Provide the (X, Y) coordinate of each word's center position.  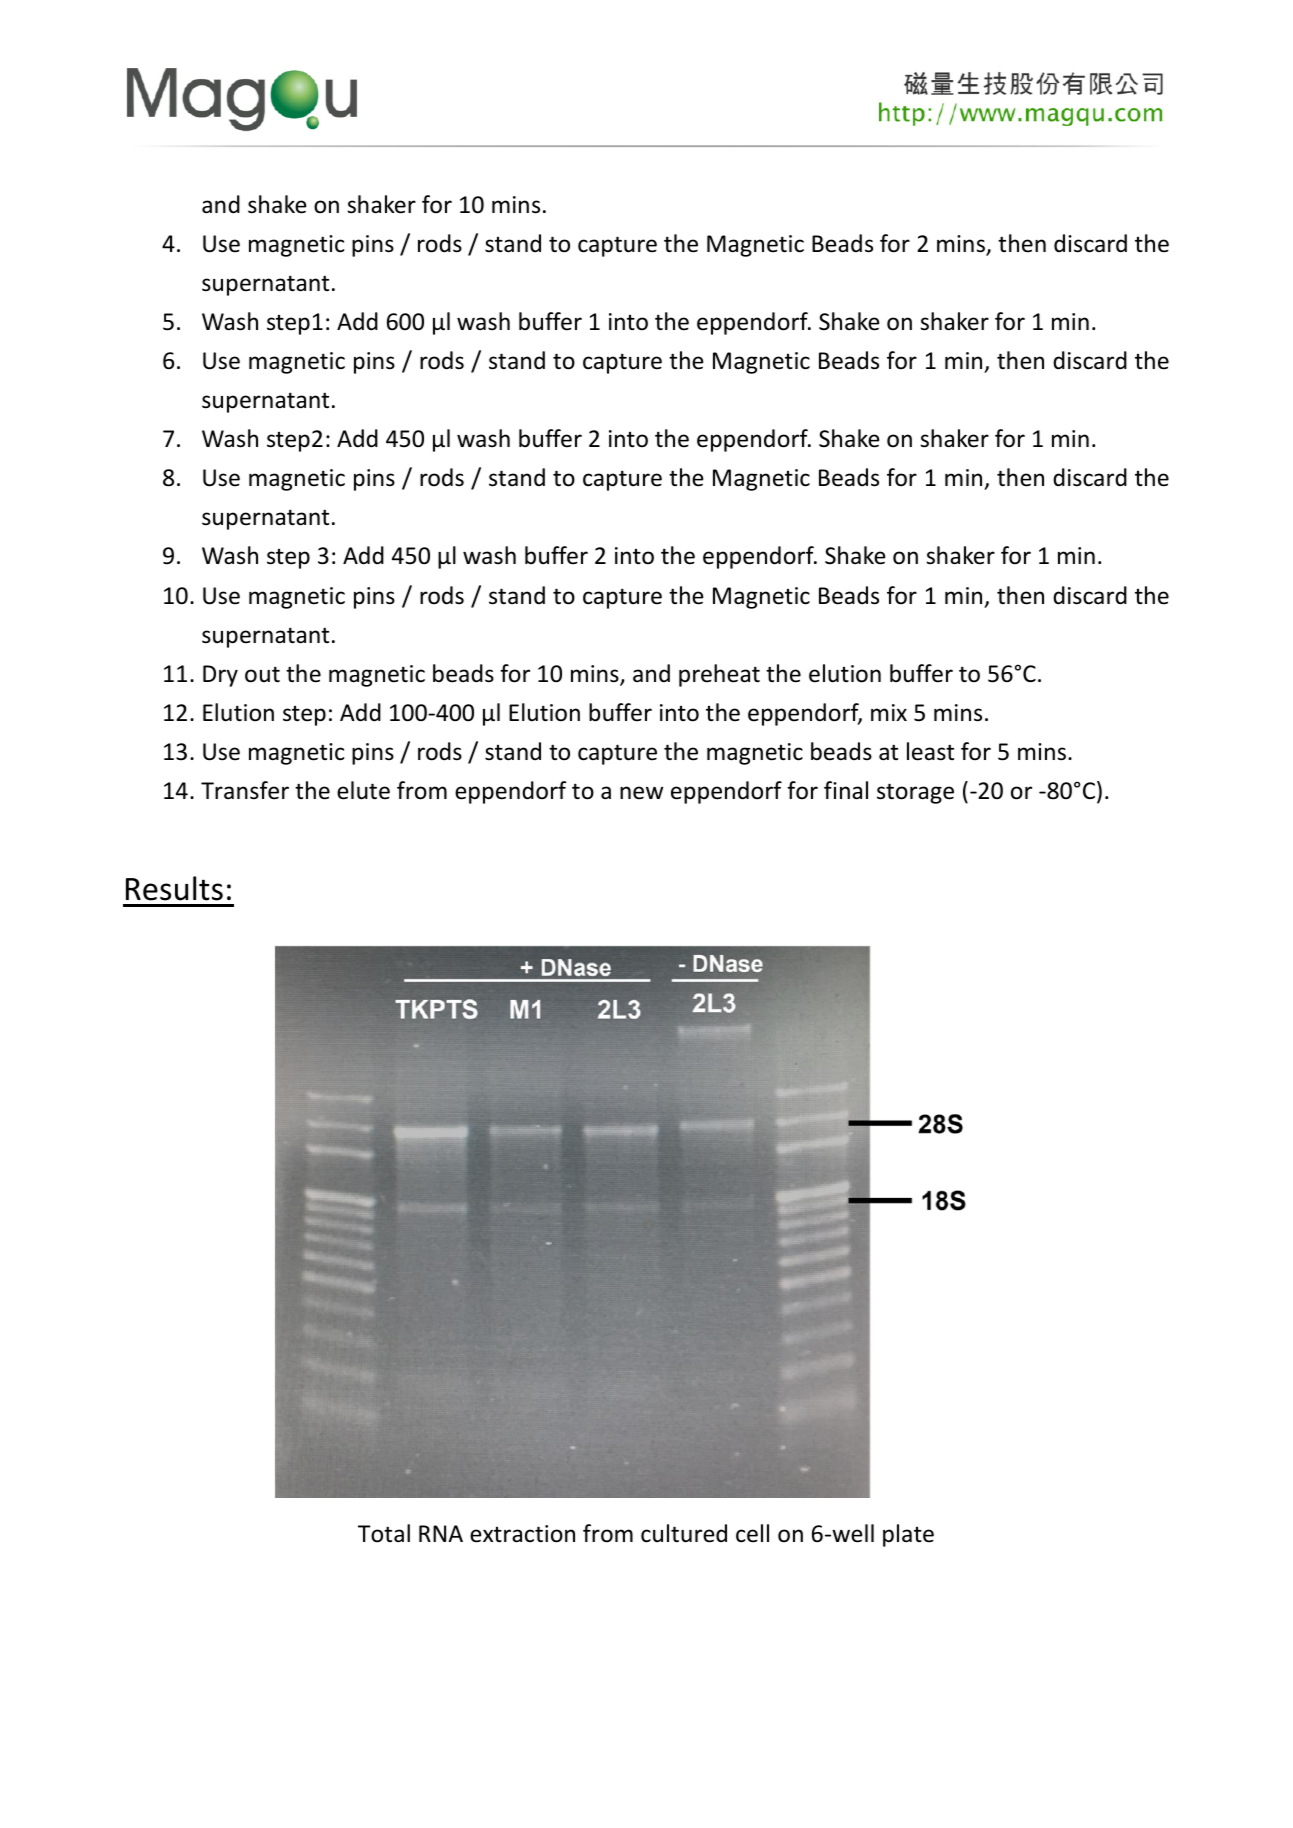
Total (384, 1533)
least (930, 751)
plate (908, 1535)
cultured (684, 1533)
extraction (522, 1534)
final (846, 790)
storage (915, 793)
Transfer (245, 790)
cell (752, 1533)
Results (174, 888)
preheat (719, 675)
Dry (220, 676)
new (641, 793)
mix (889, 712)
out (262, 674)
